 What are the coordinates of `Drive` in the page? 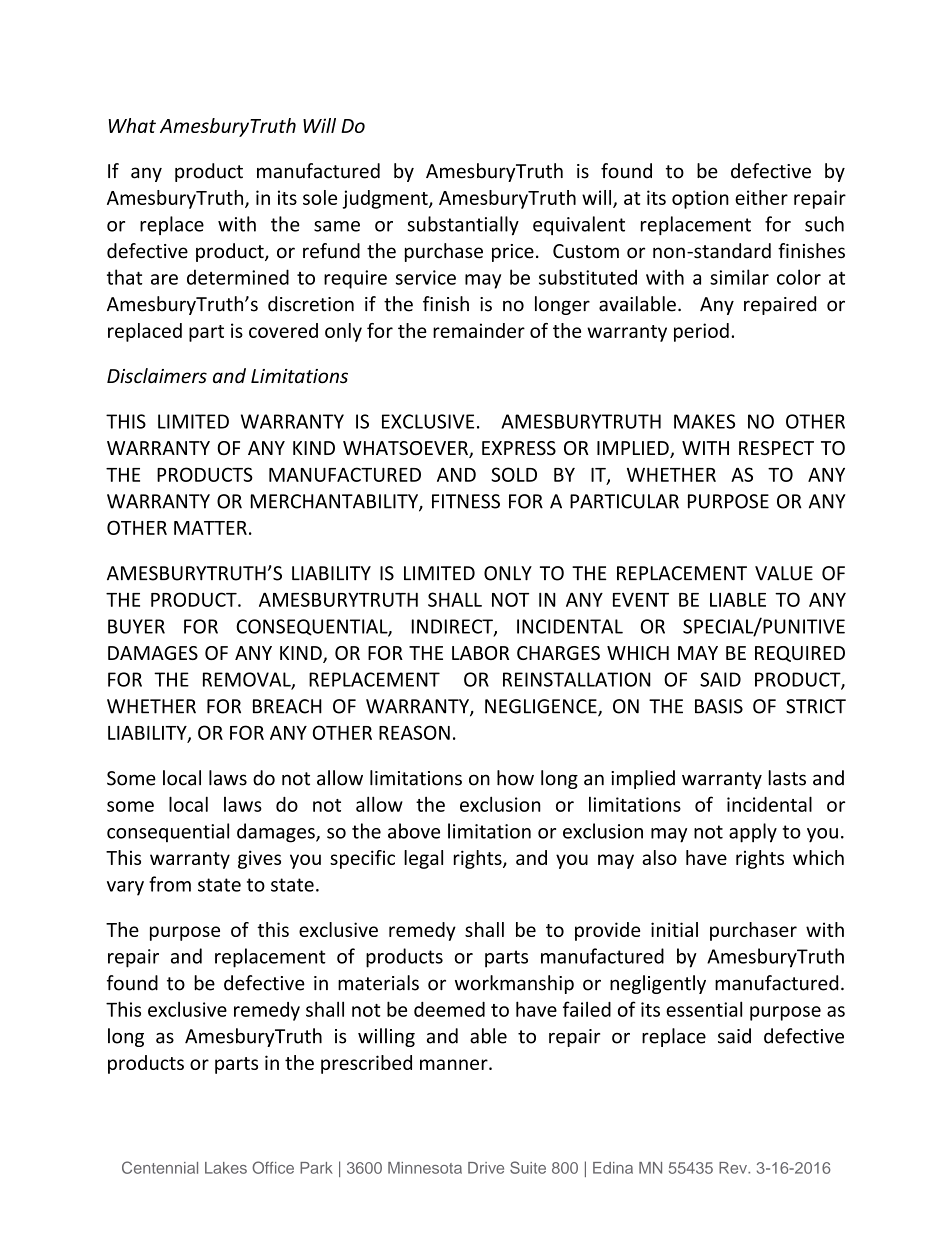 It's located at (486, 1168).
